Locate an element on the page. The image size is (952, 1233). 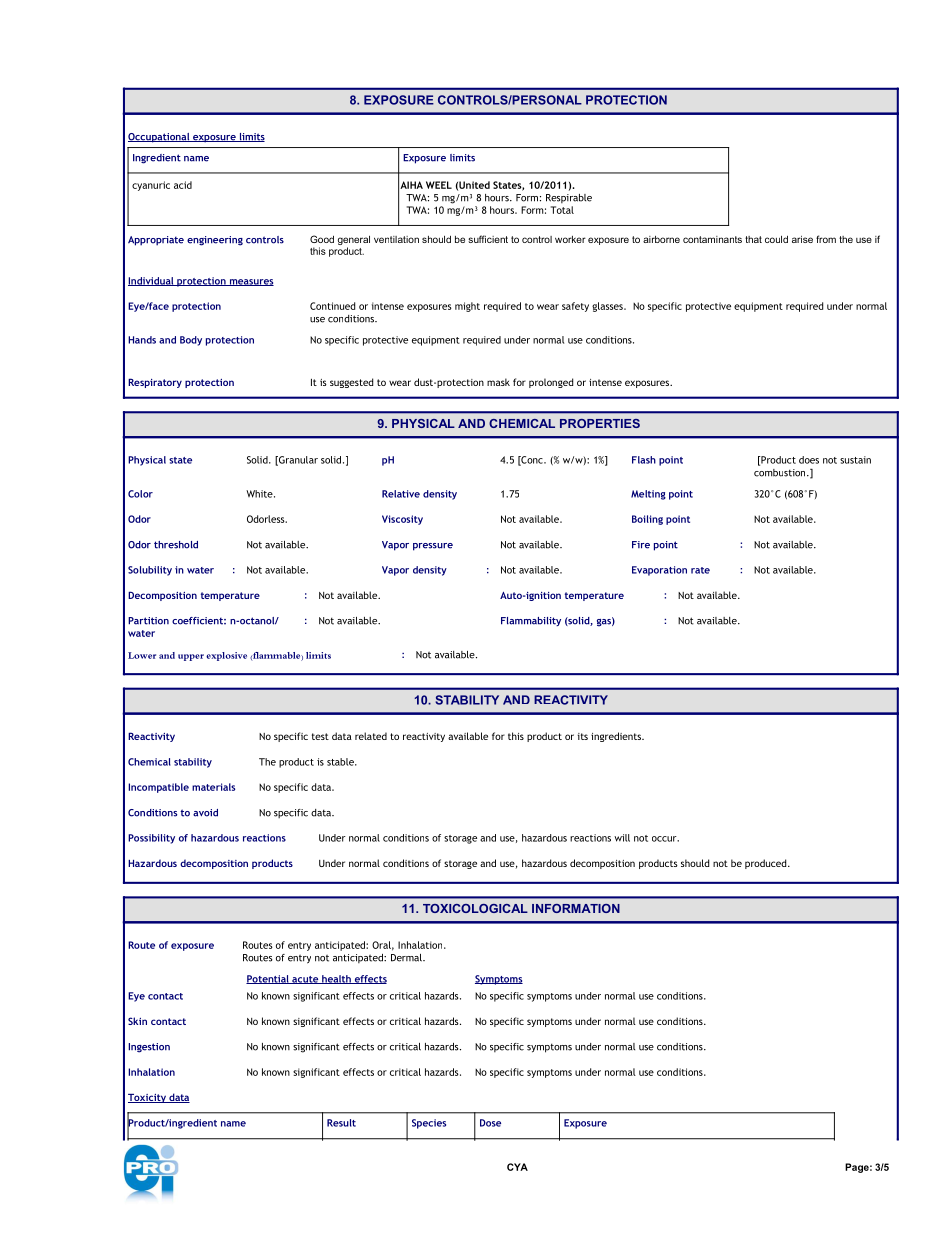
TOXICOLOGICAL is located at coordinates (475, 908).
